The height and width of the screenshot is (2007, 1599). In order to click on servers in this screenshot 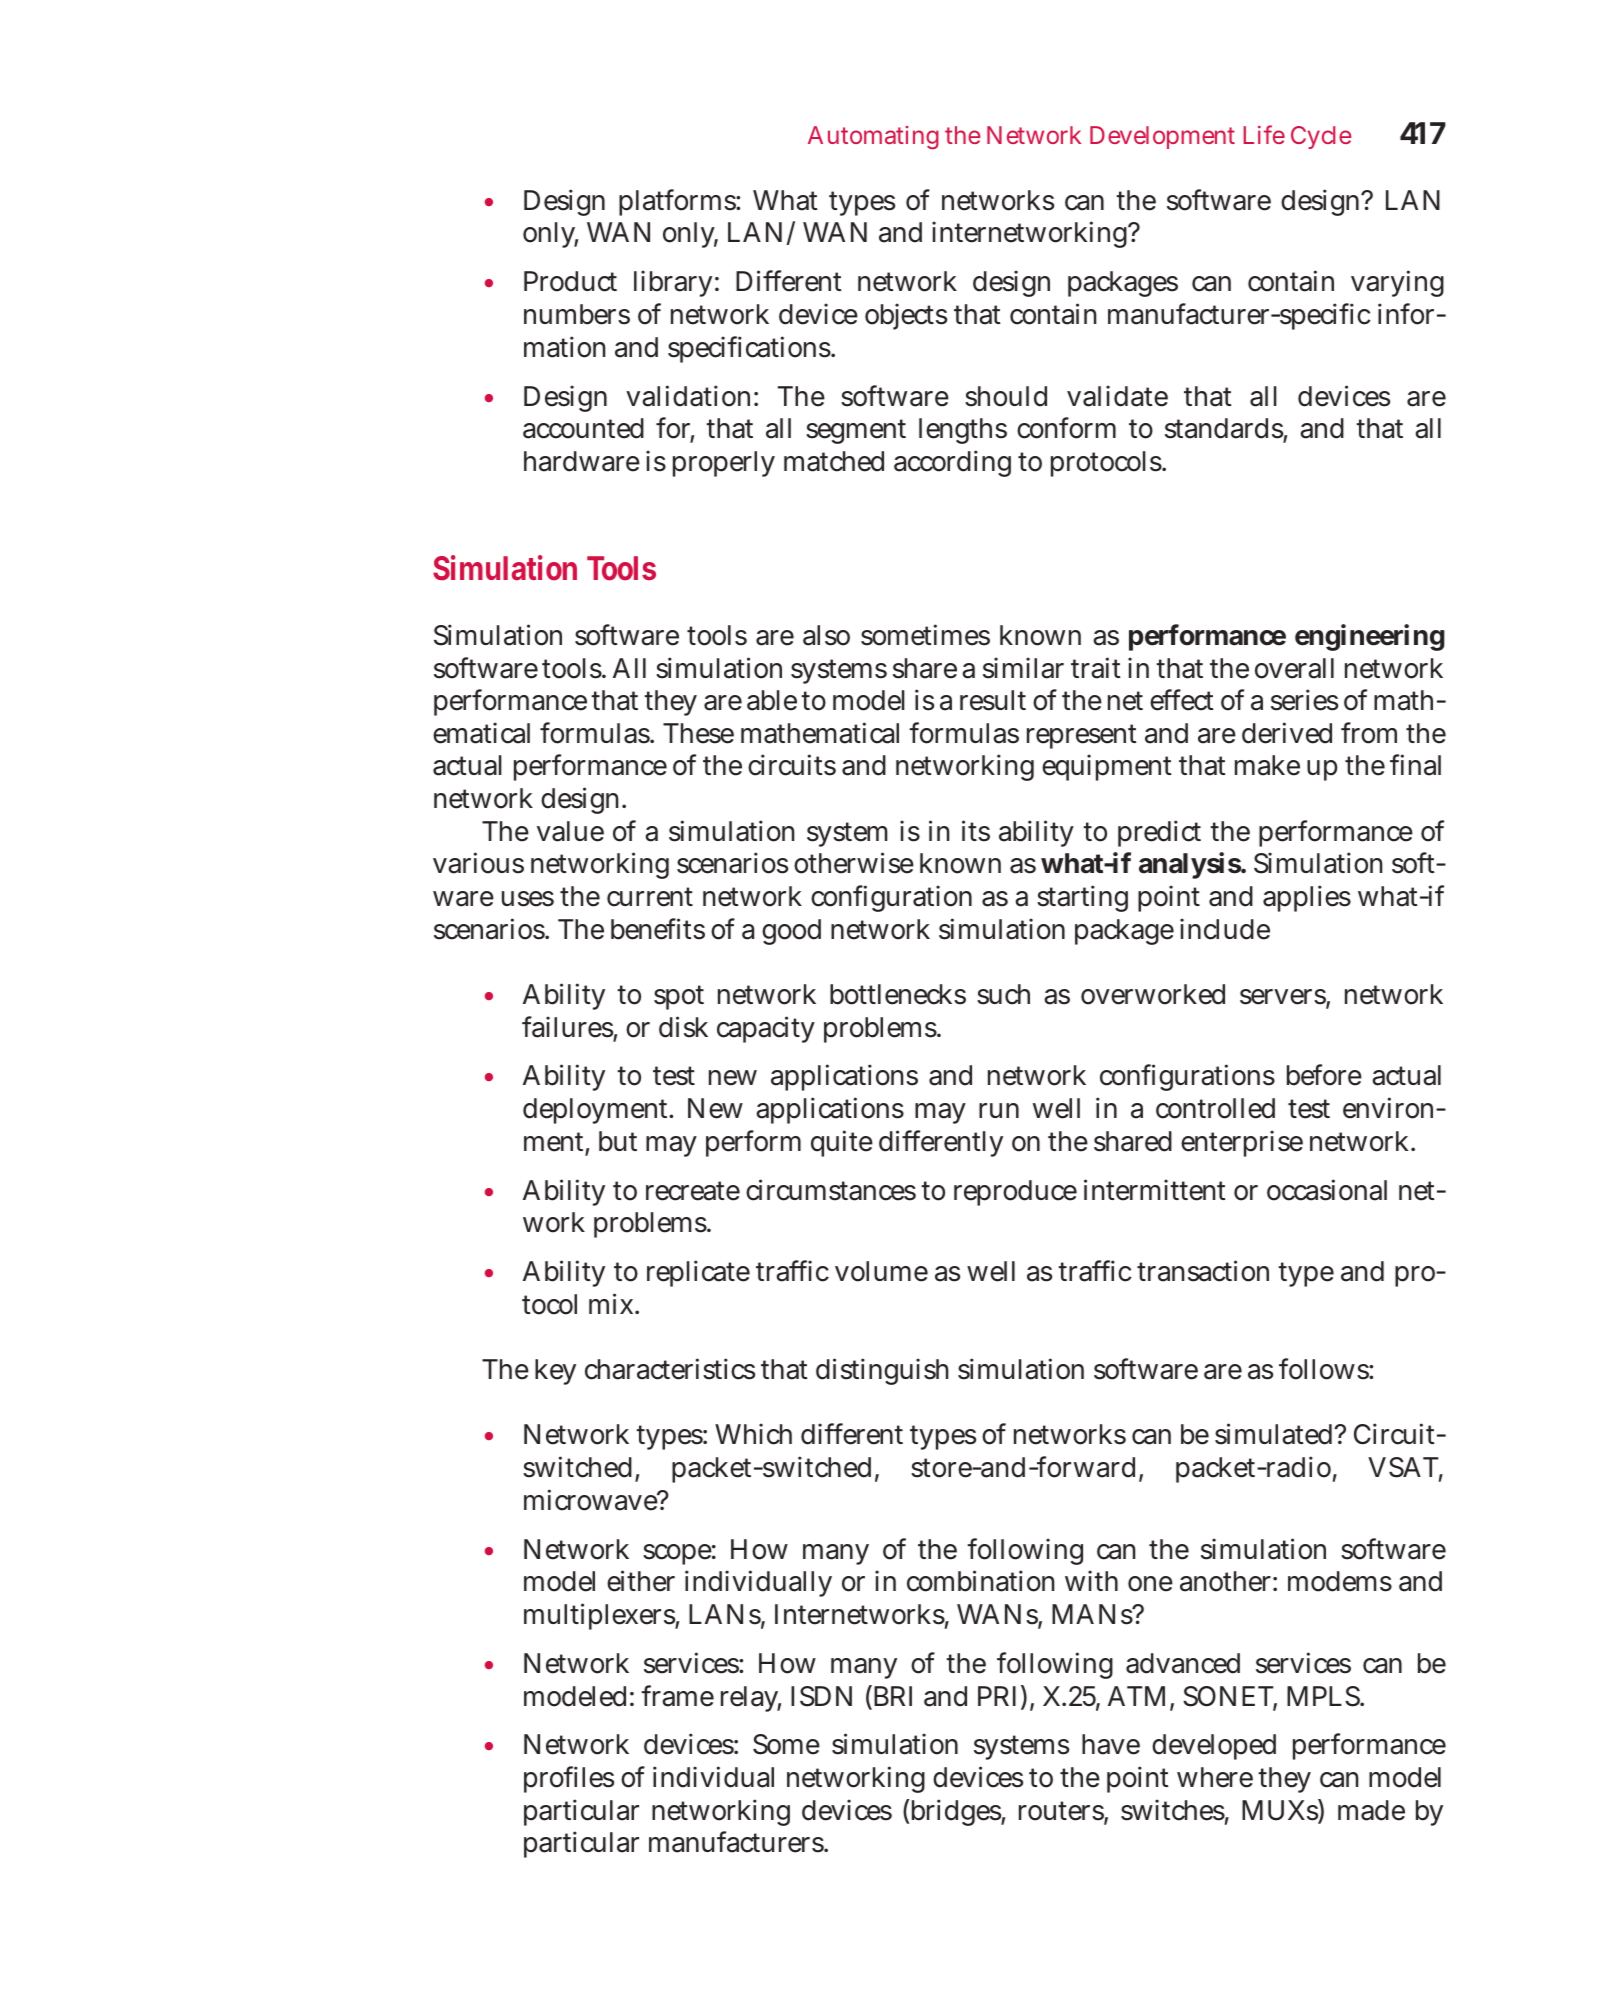, I will do `click(1283, 998)`.
